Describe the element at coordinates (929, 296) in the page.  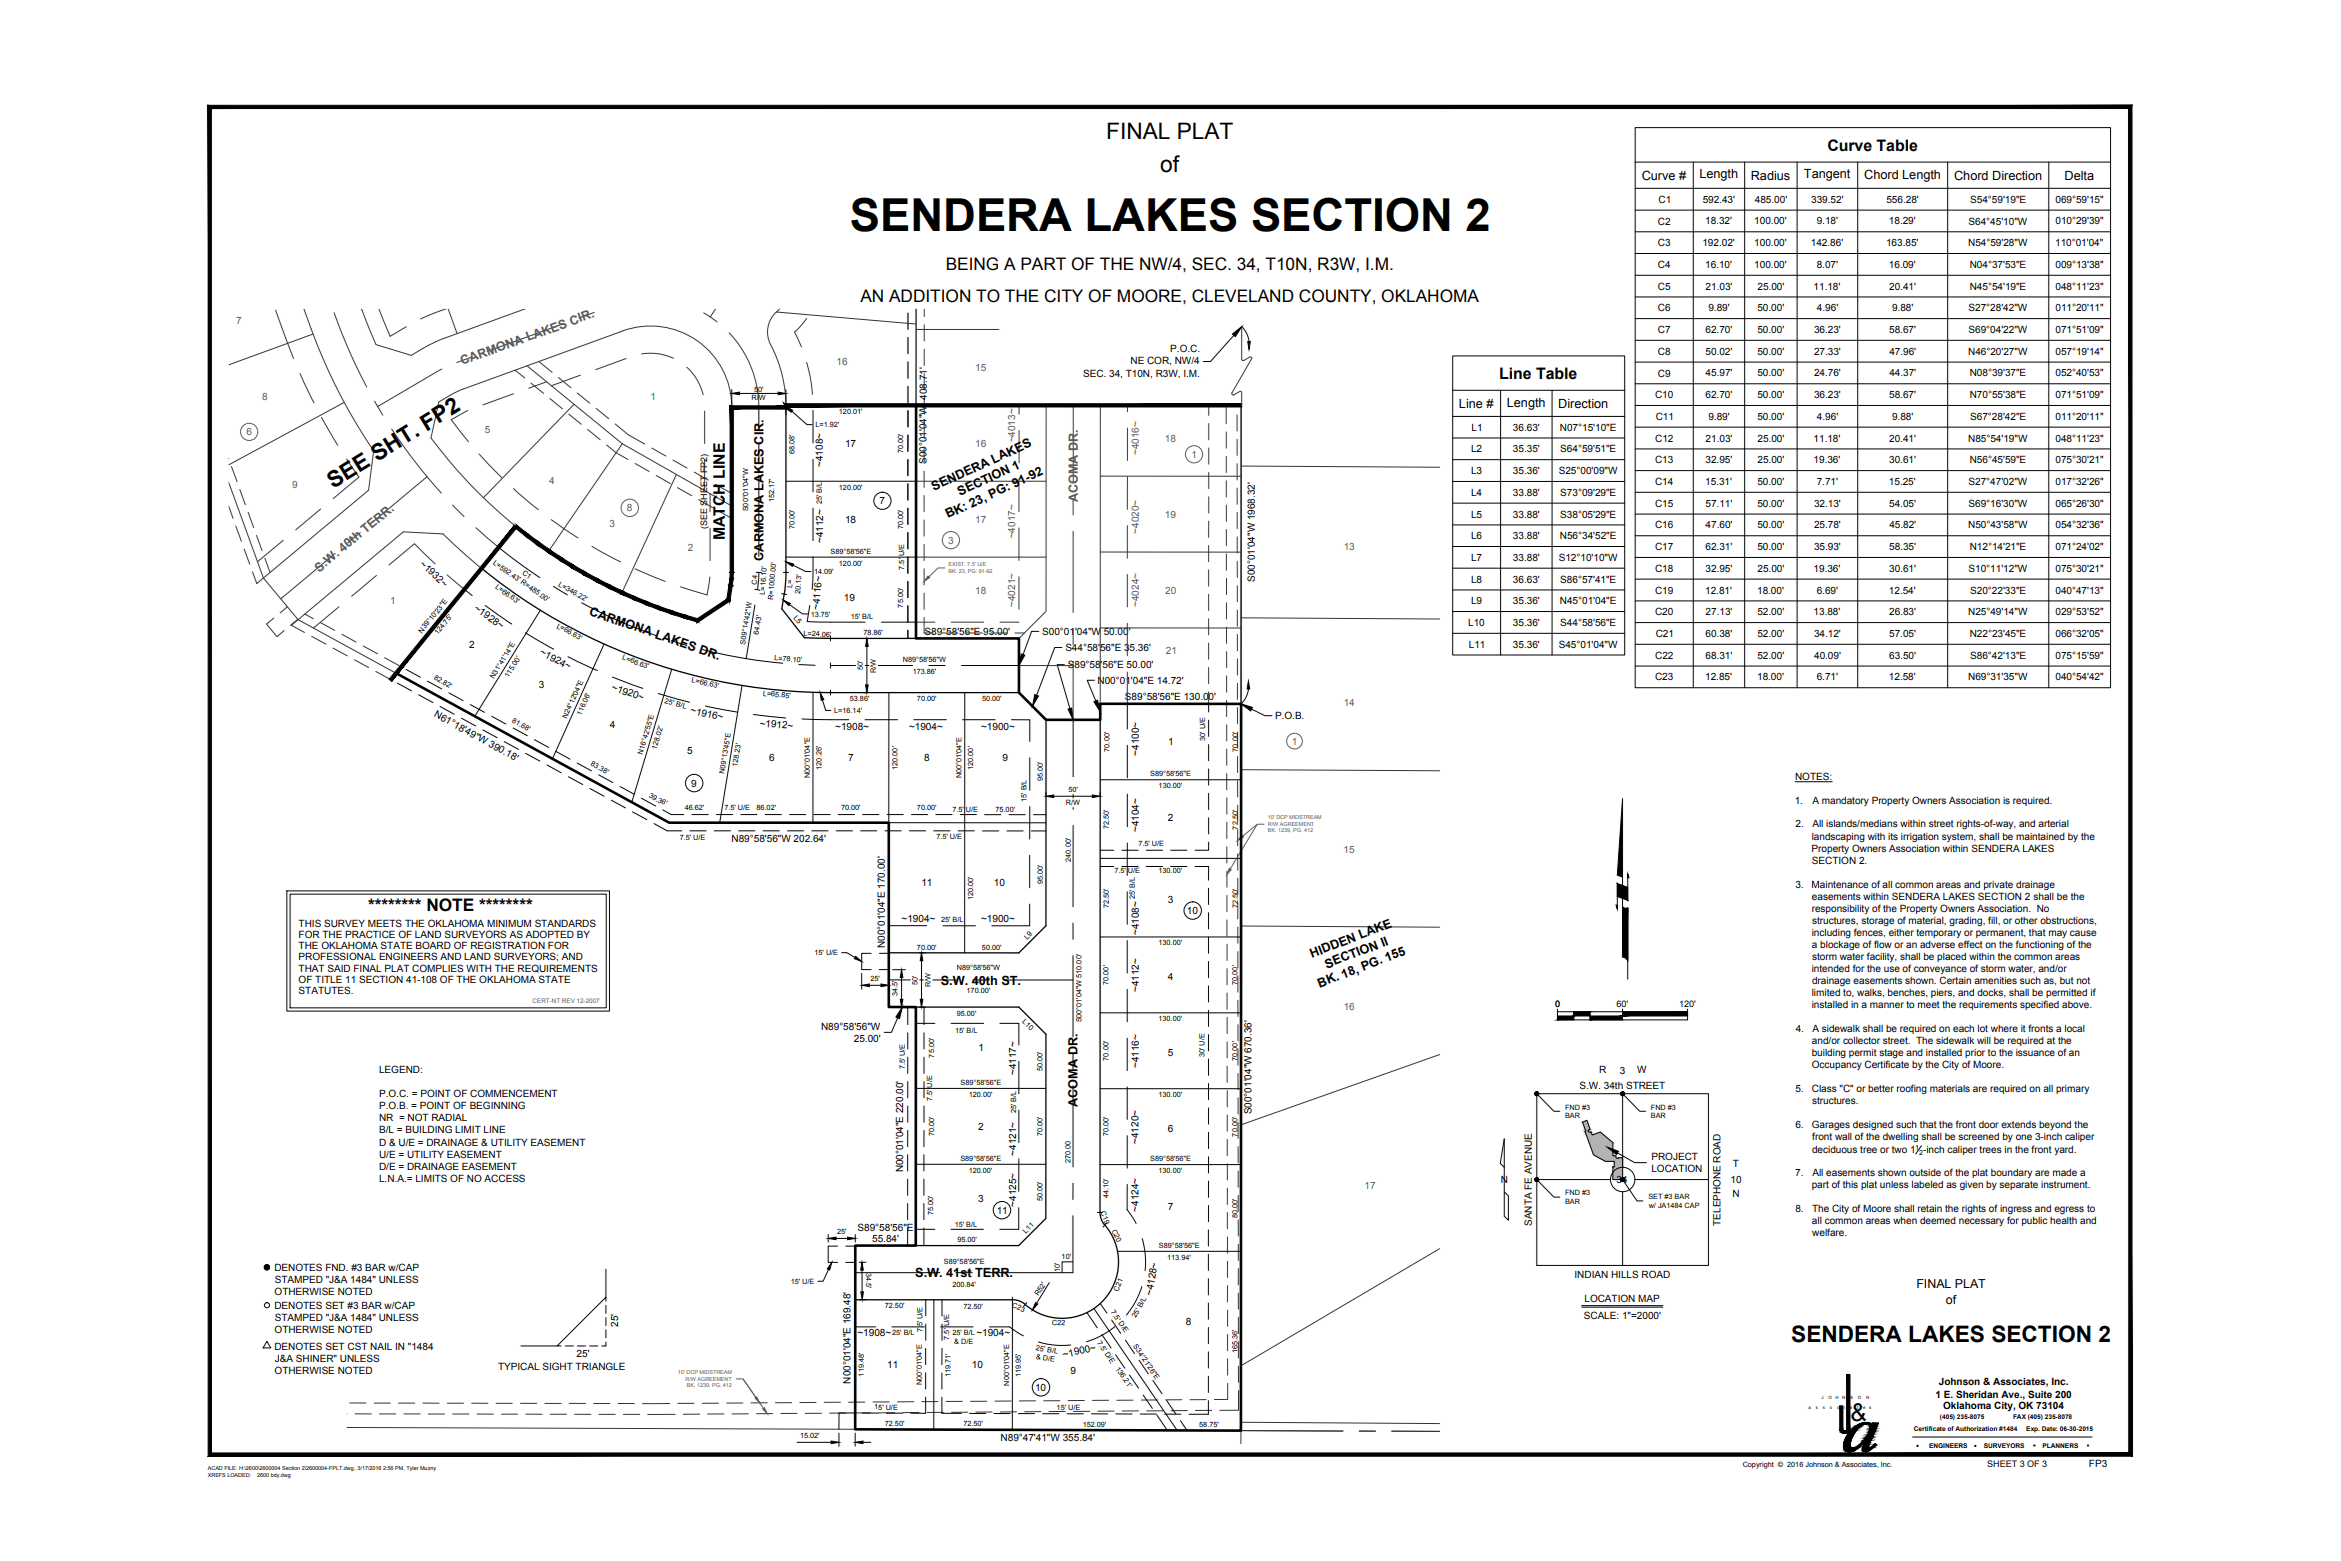
I see `ADDITION` at that location.
